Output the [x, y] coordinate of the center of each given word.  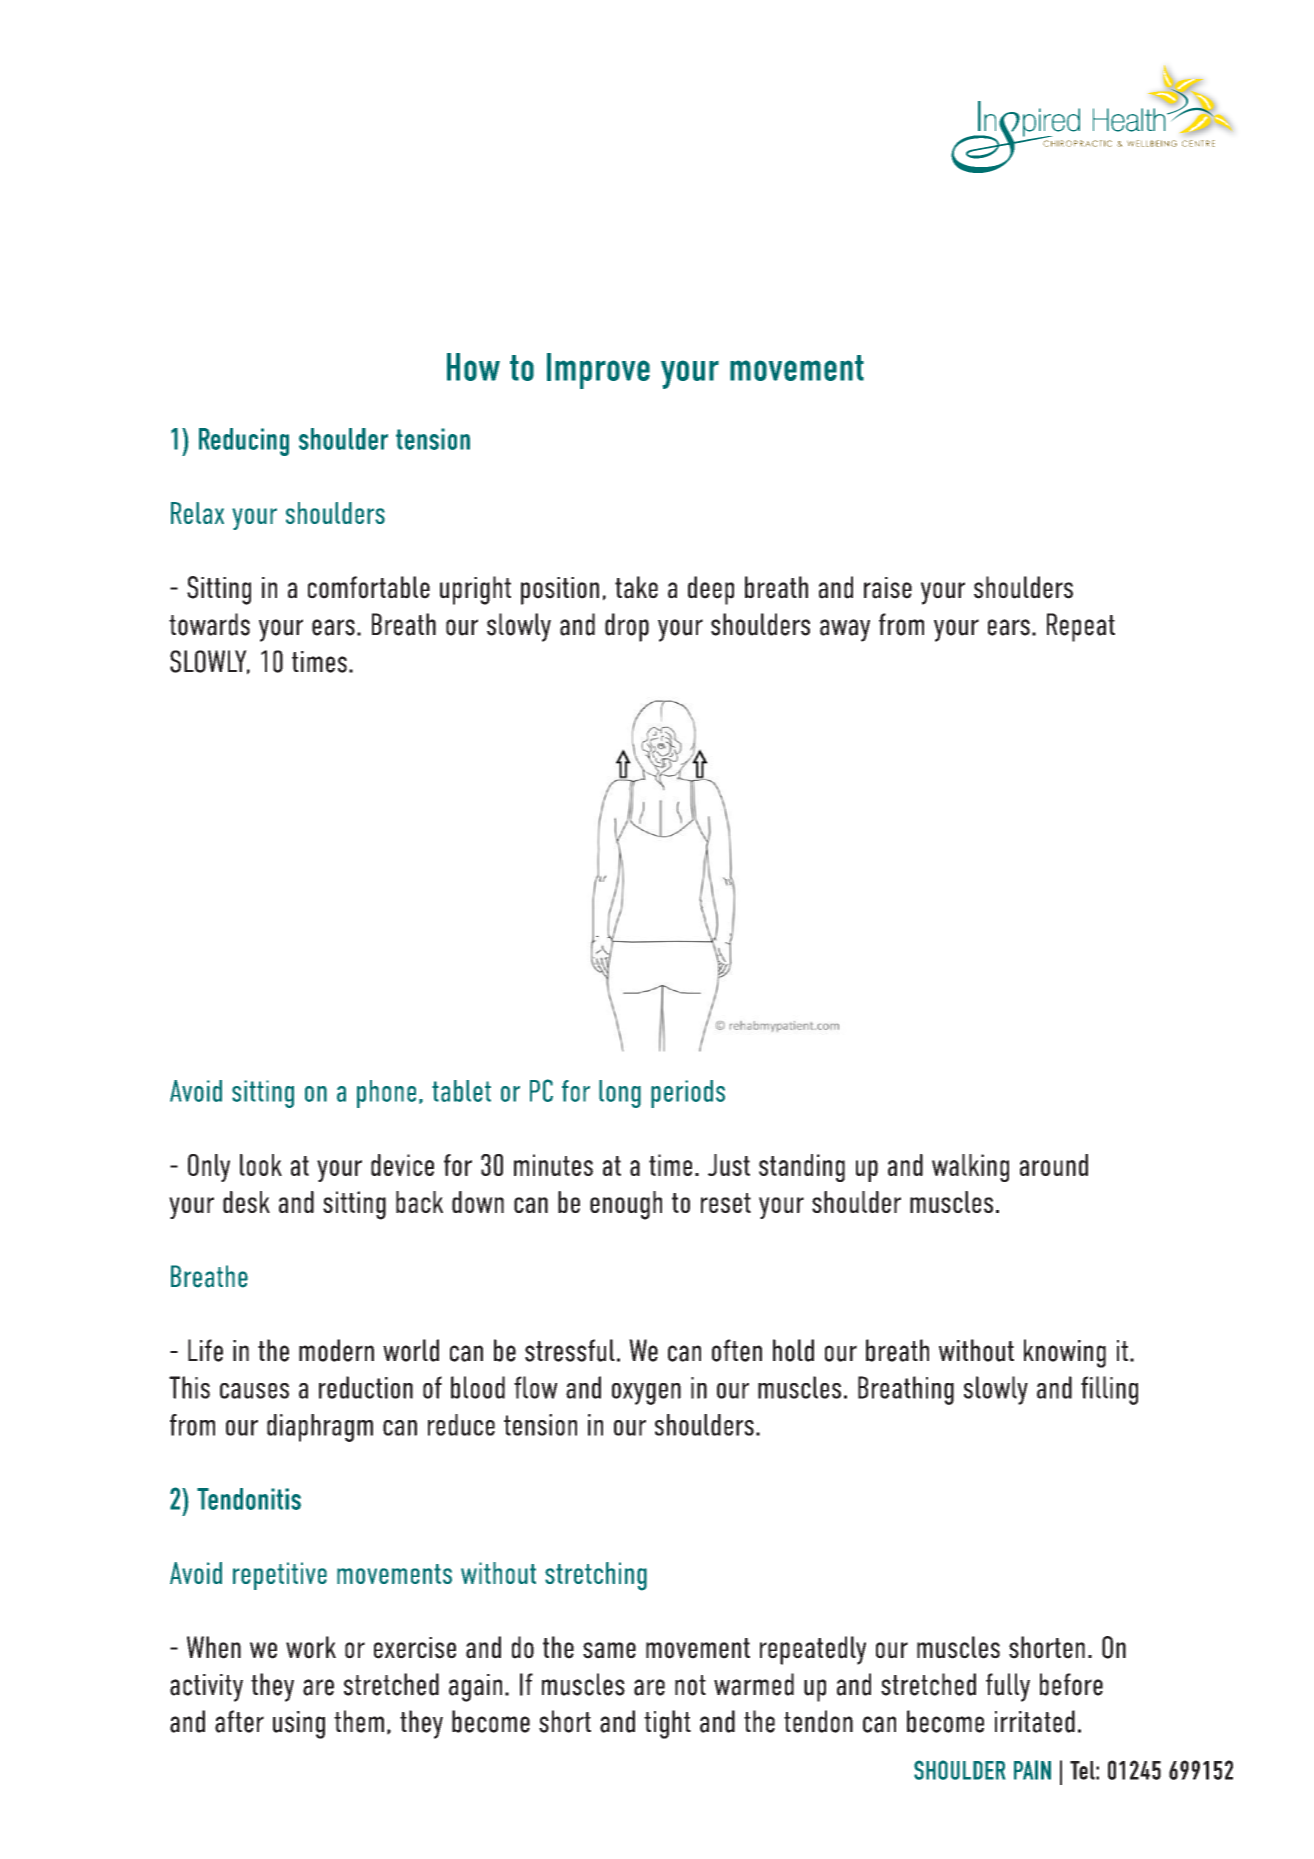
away [845, 630]
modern [336, 1350]
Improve [598, 371]
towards [209, 624]
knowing [1065, 1353]
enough [626, 1205]
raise [888, 588]
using [299, 1725]
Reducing [244, 442]
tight [667, 1724]
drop [627, 627]
